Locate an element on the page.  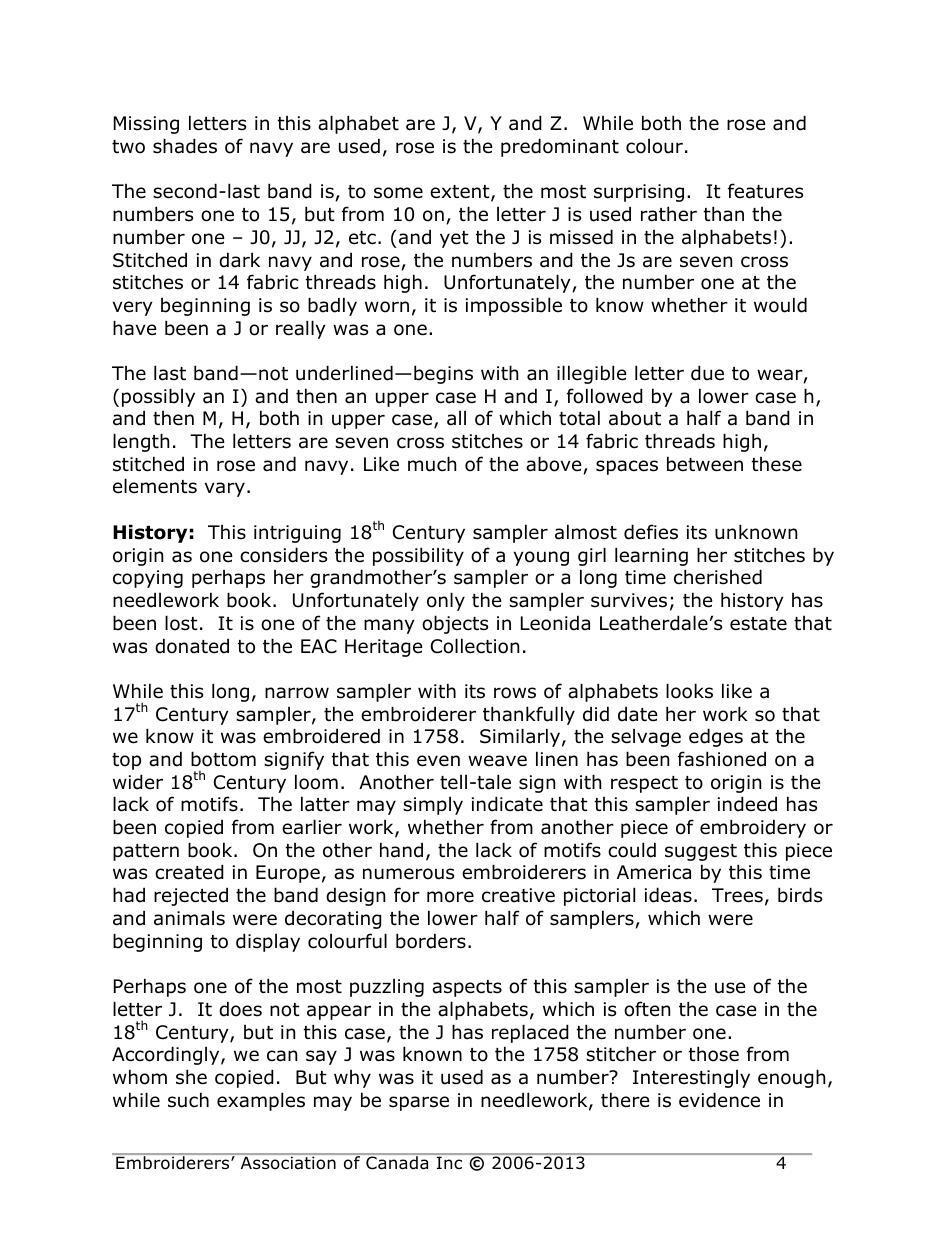
extent is located at coordinates (461, 193).
